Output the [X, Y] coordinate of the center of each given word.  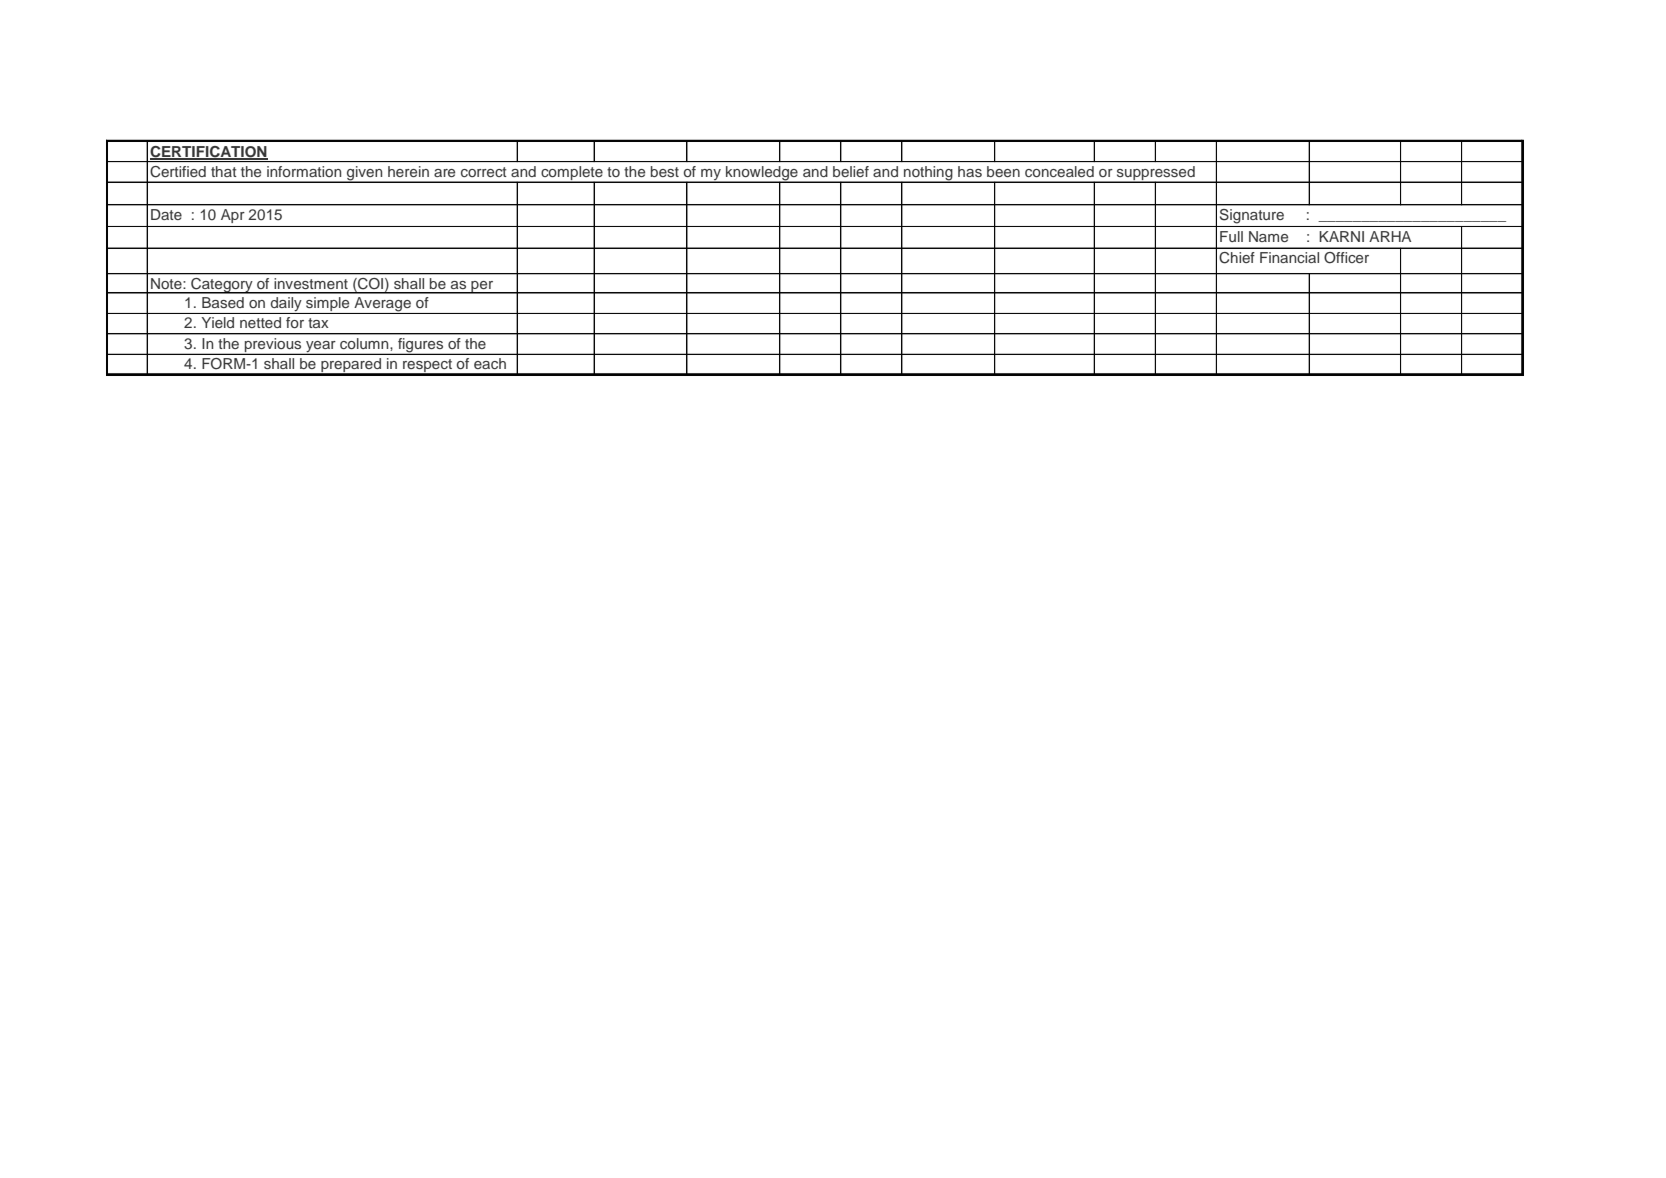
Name [1268, 236]
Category [222, 286]
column [364, 343]
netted [260, 322]
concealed [1059, 171]
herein [408, 171]
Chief [1237, 258]
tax [318, 323]
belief [851, 171]
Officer [1346, 258]
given [365, 174]
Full [1231, 236]
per [482, 287]
